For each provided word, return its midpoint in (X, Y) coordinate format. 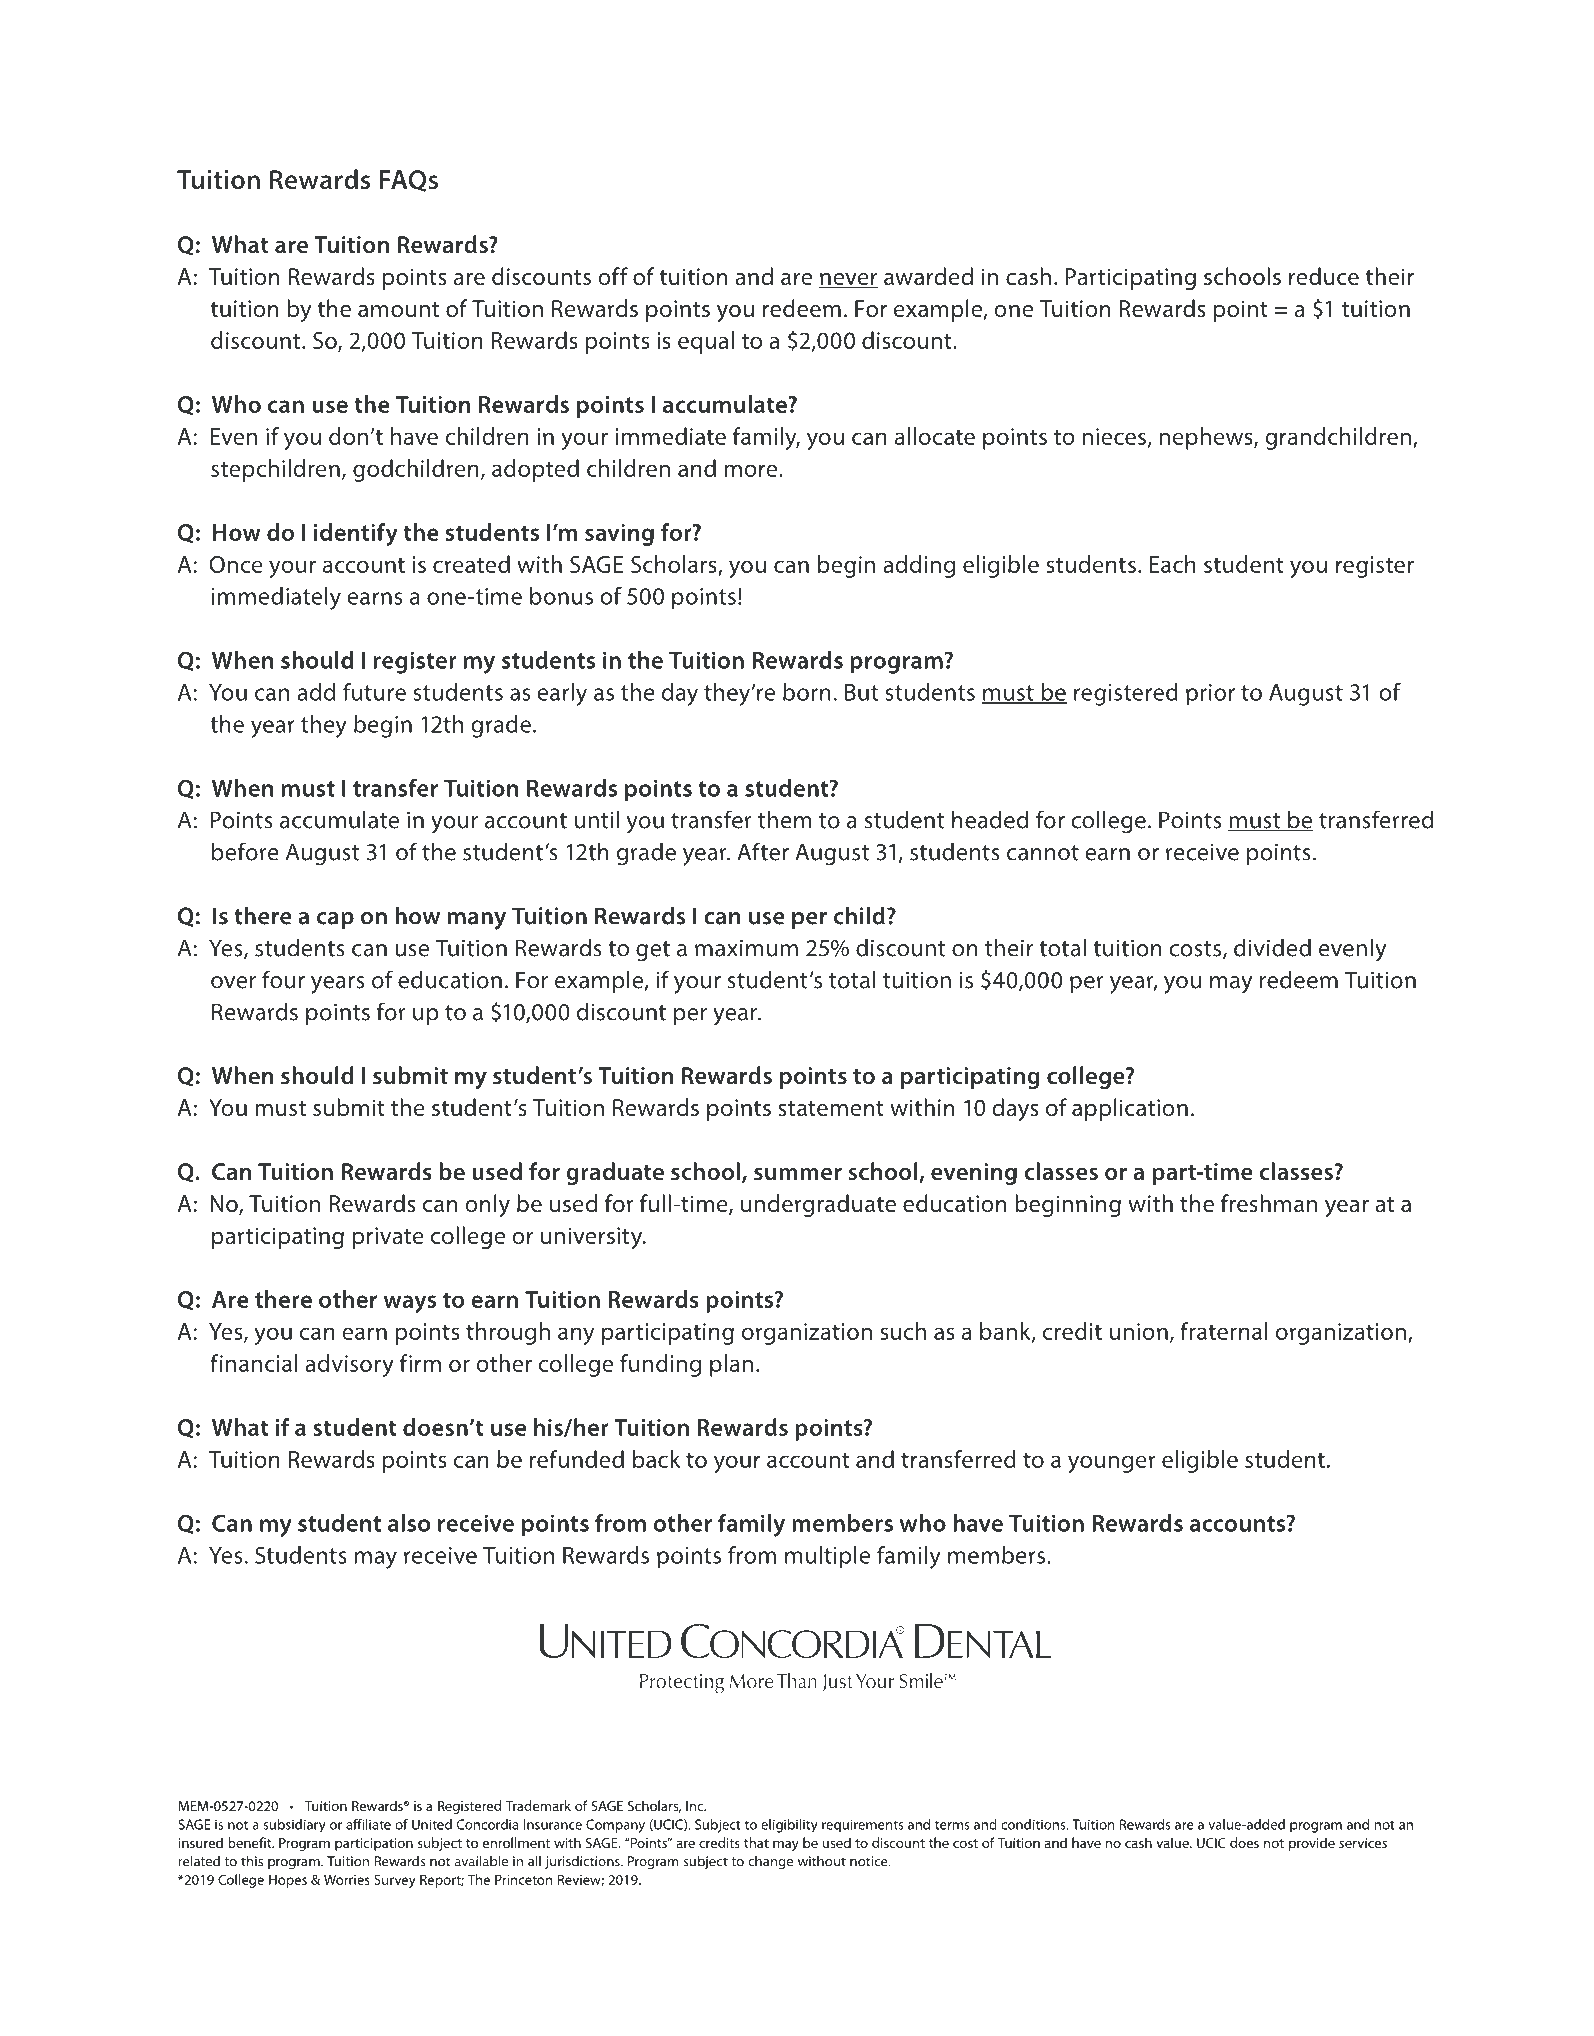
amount (399, 310)
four (283, 979)
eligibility (789, 1826)
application (1130, 1109)
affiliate (368, 1824)
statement (831, 1109)
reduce (1324, 276)
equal (706, 342)
